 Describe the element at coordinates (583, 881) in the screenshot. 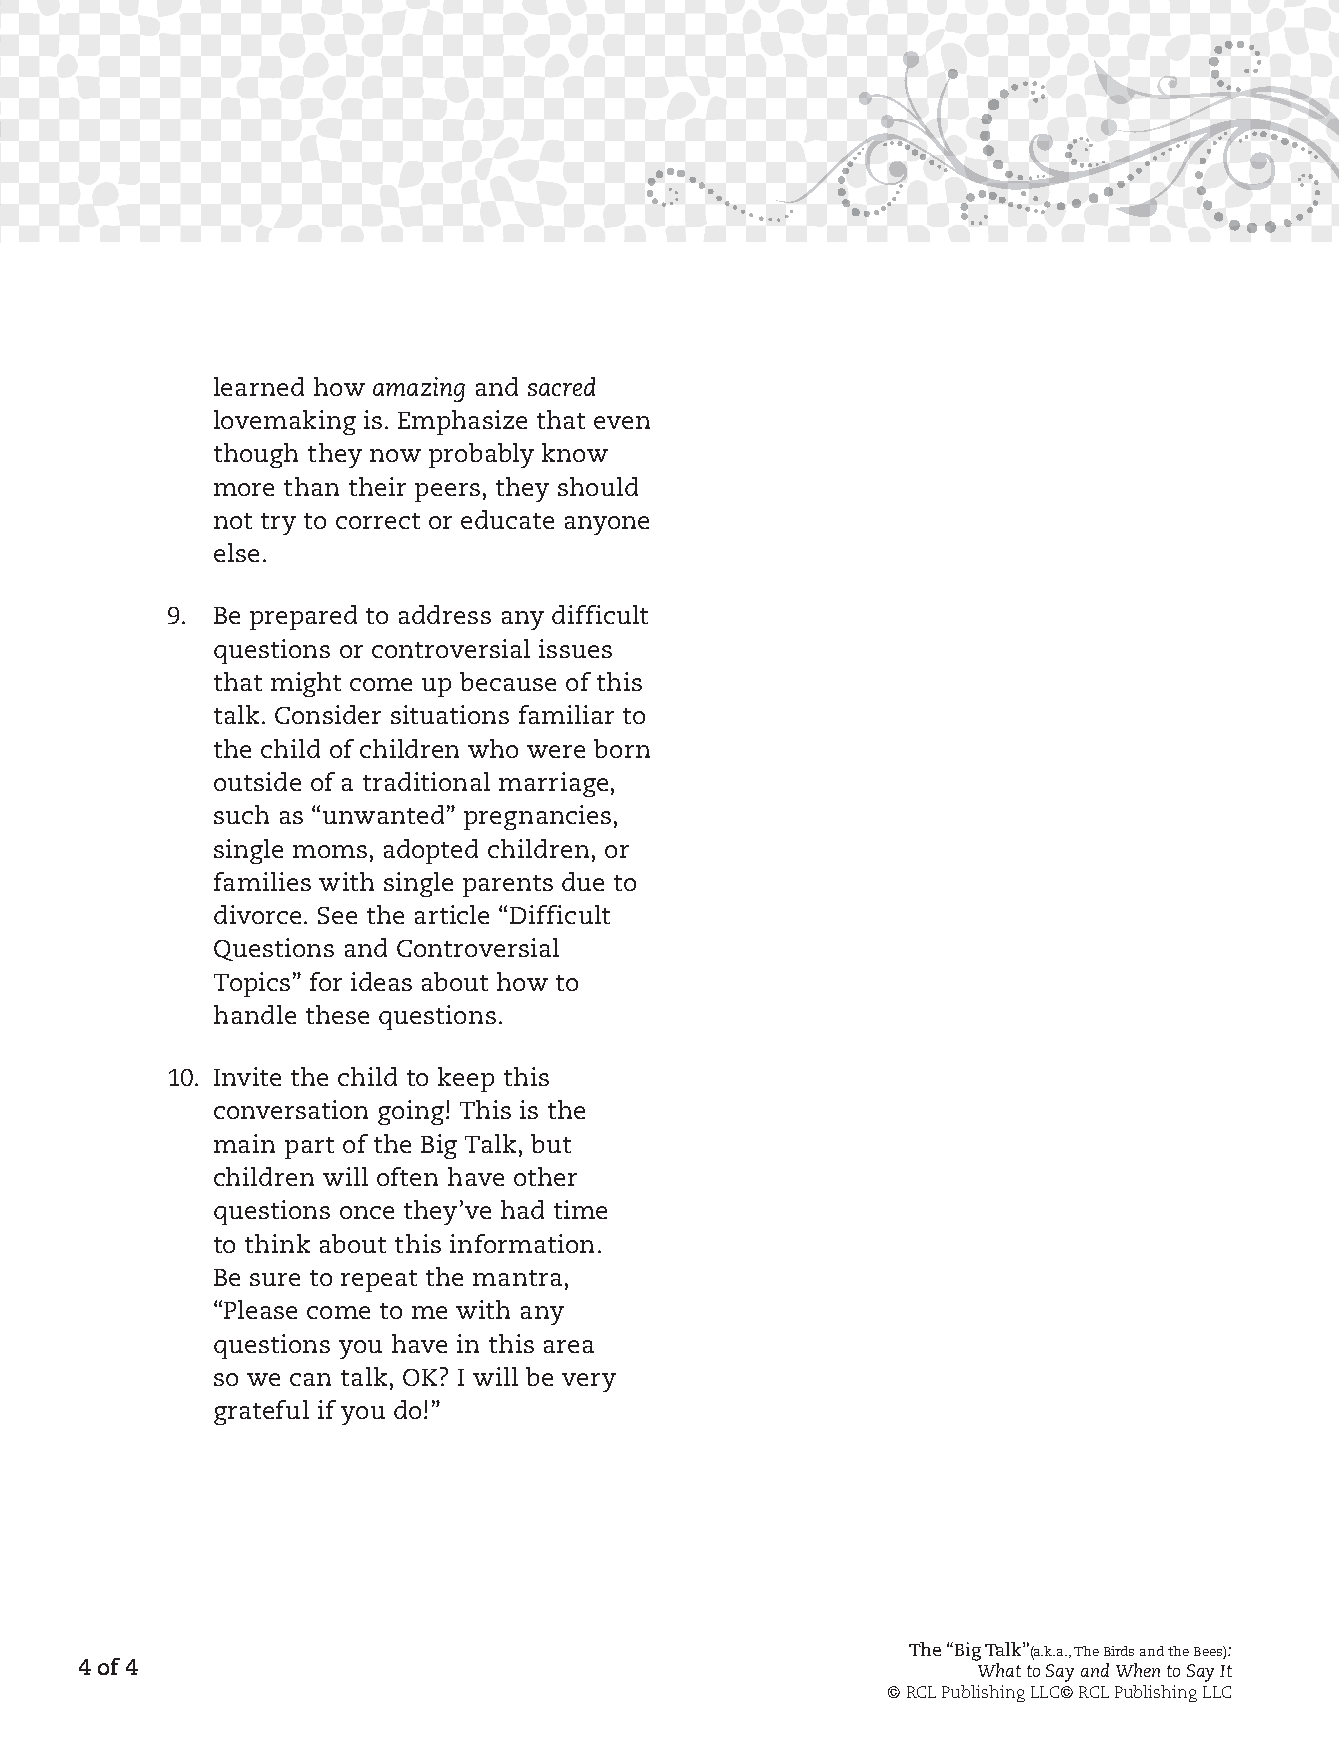

I see `due` at that location.
